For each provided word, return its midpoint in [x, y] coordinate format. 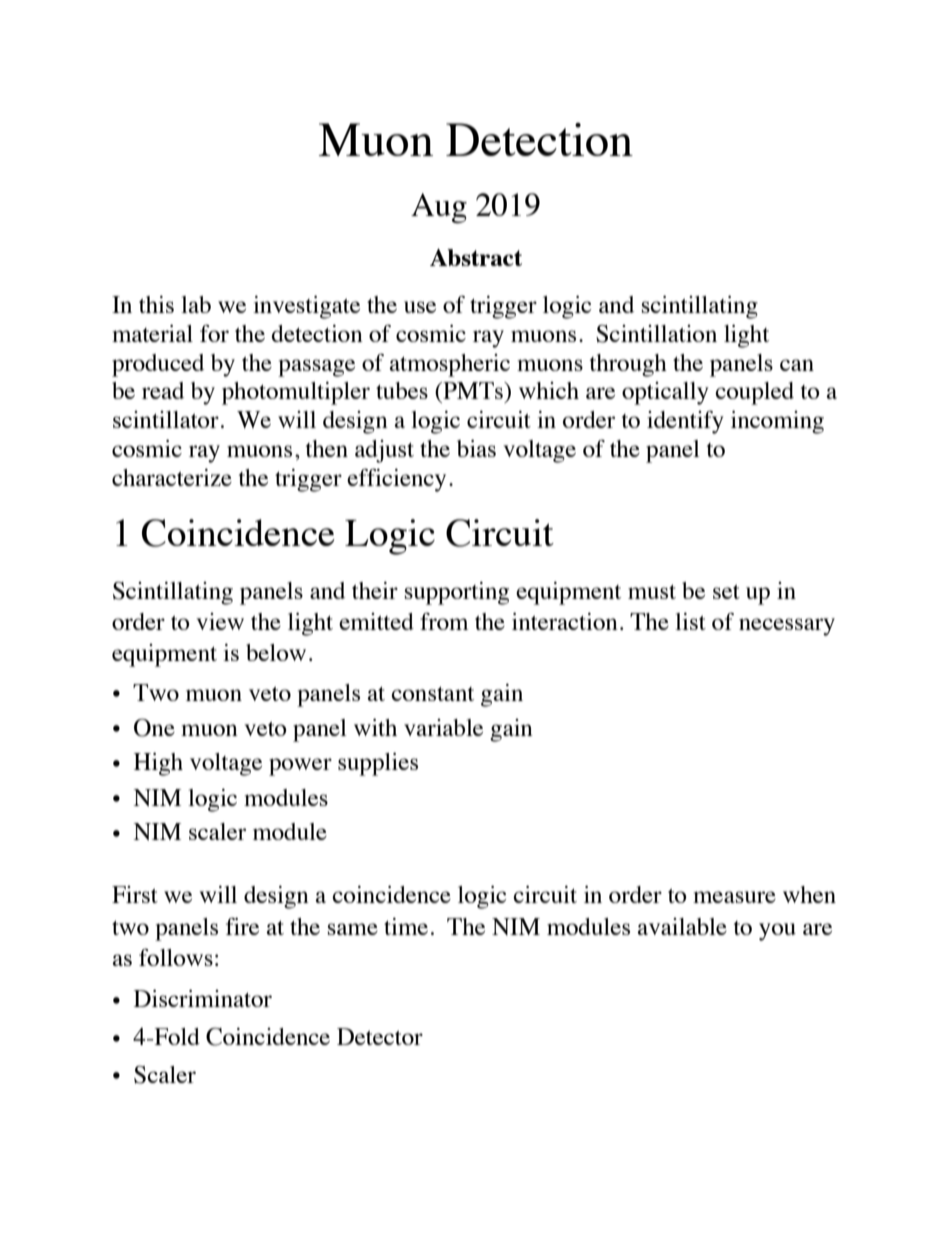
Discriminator [203, 998]
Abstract [476, 257]
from [444, 621]
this [156, 304]
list [690, 621]
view [220, 621]
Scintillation [656, 334]
